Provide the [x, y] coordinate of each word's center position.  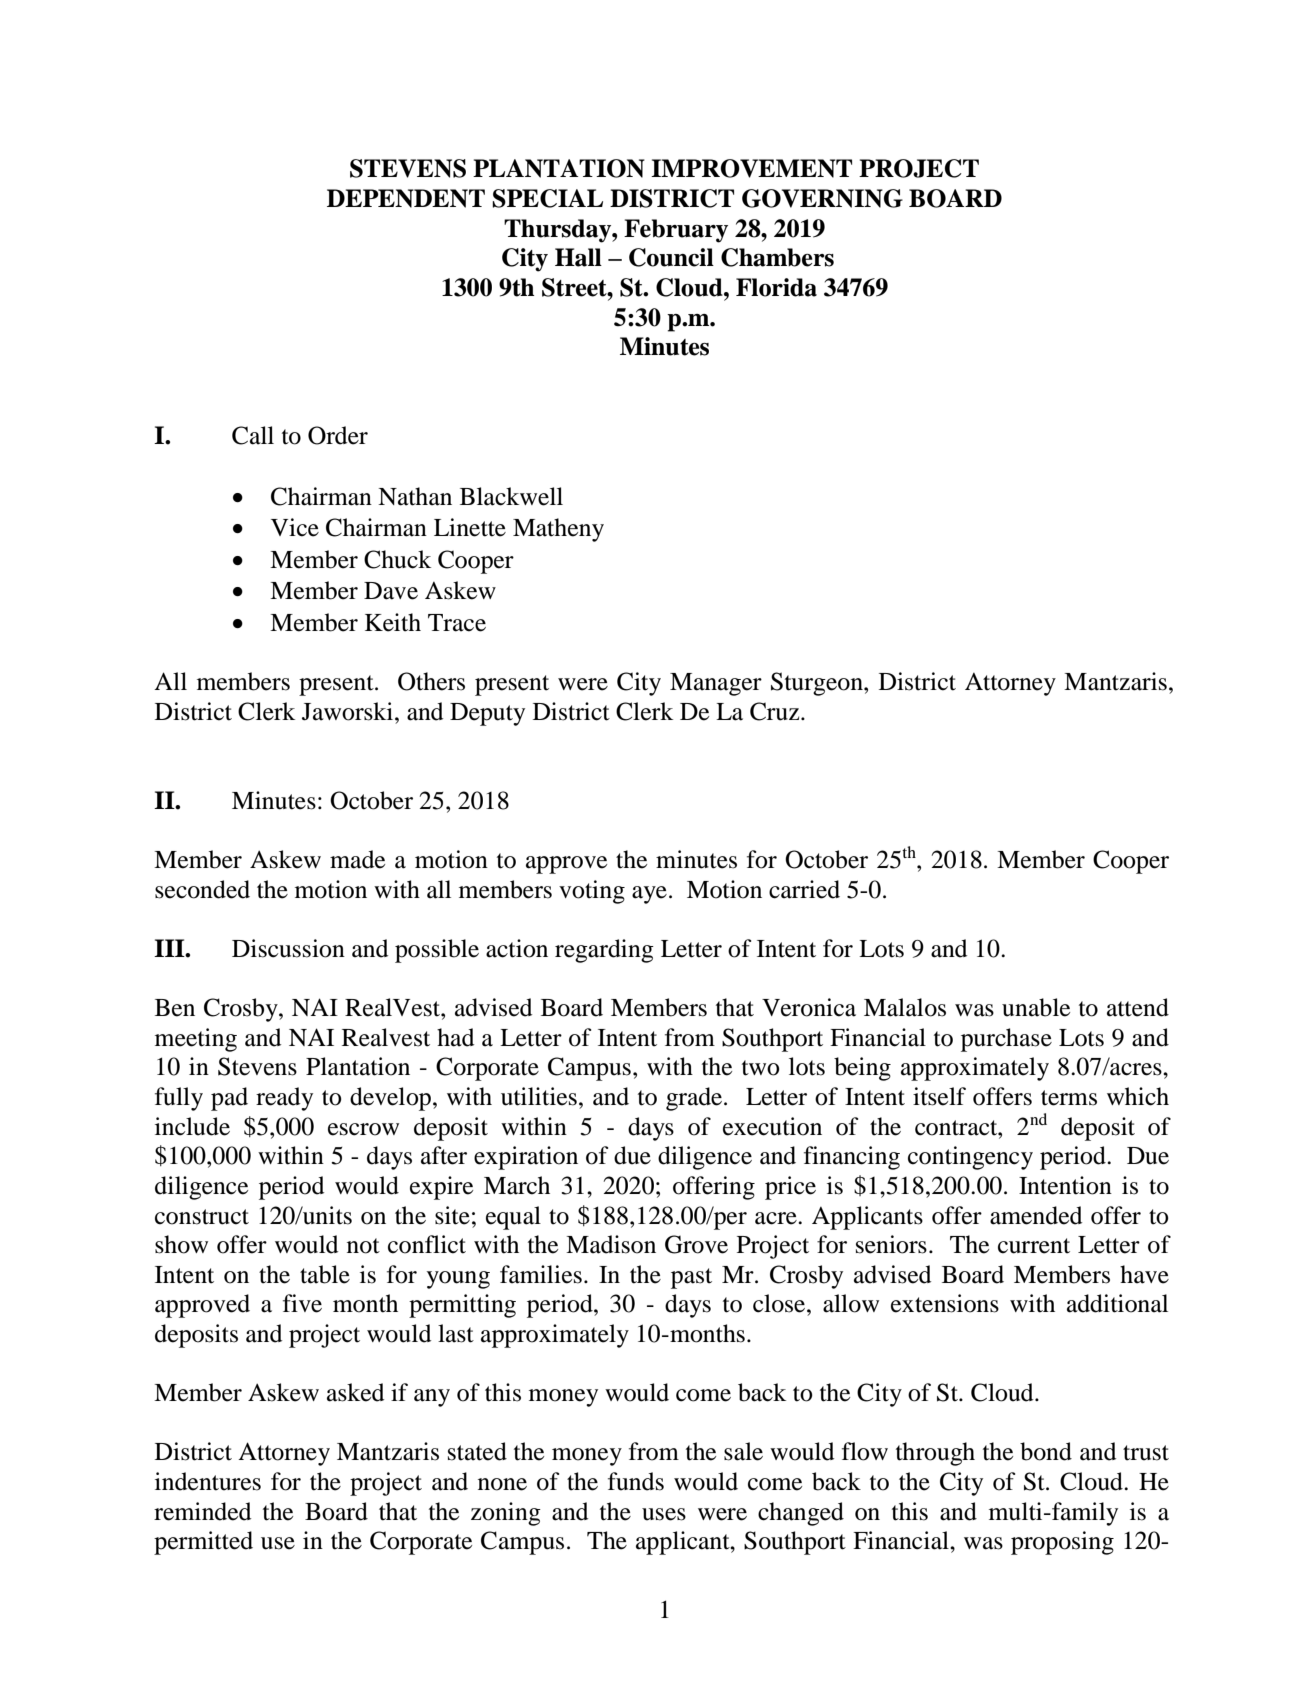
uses [664, 1514]
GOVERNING [822, 198]
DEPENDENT [406, 198]
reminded [202, 1511]
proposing [1062, 1543]
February [676, 231]
